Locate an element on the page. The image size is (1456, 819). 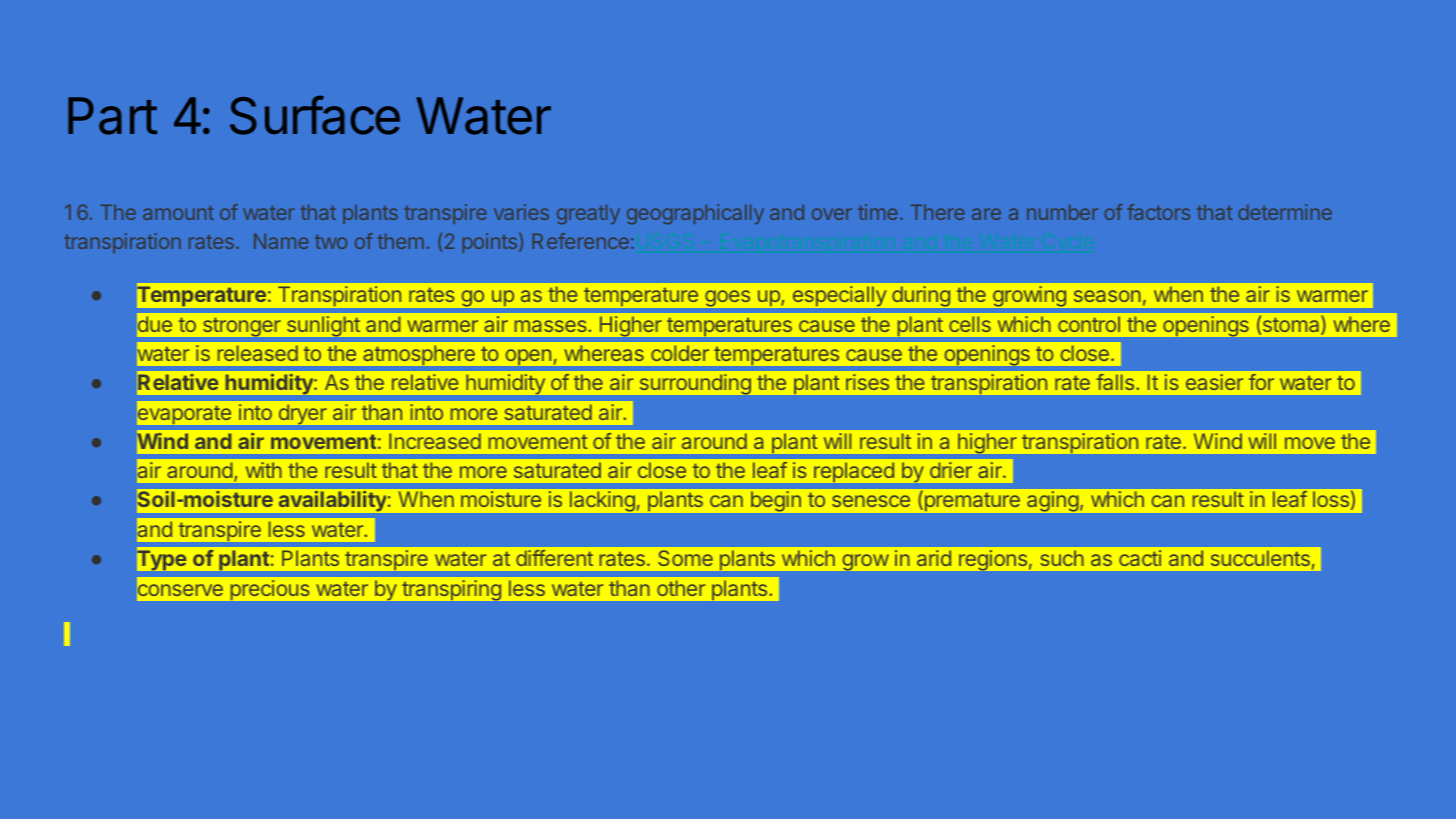
aging is located at coordinates (1052, 501).
